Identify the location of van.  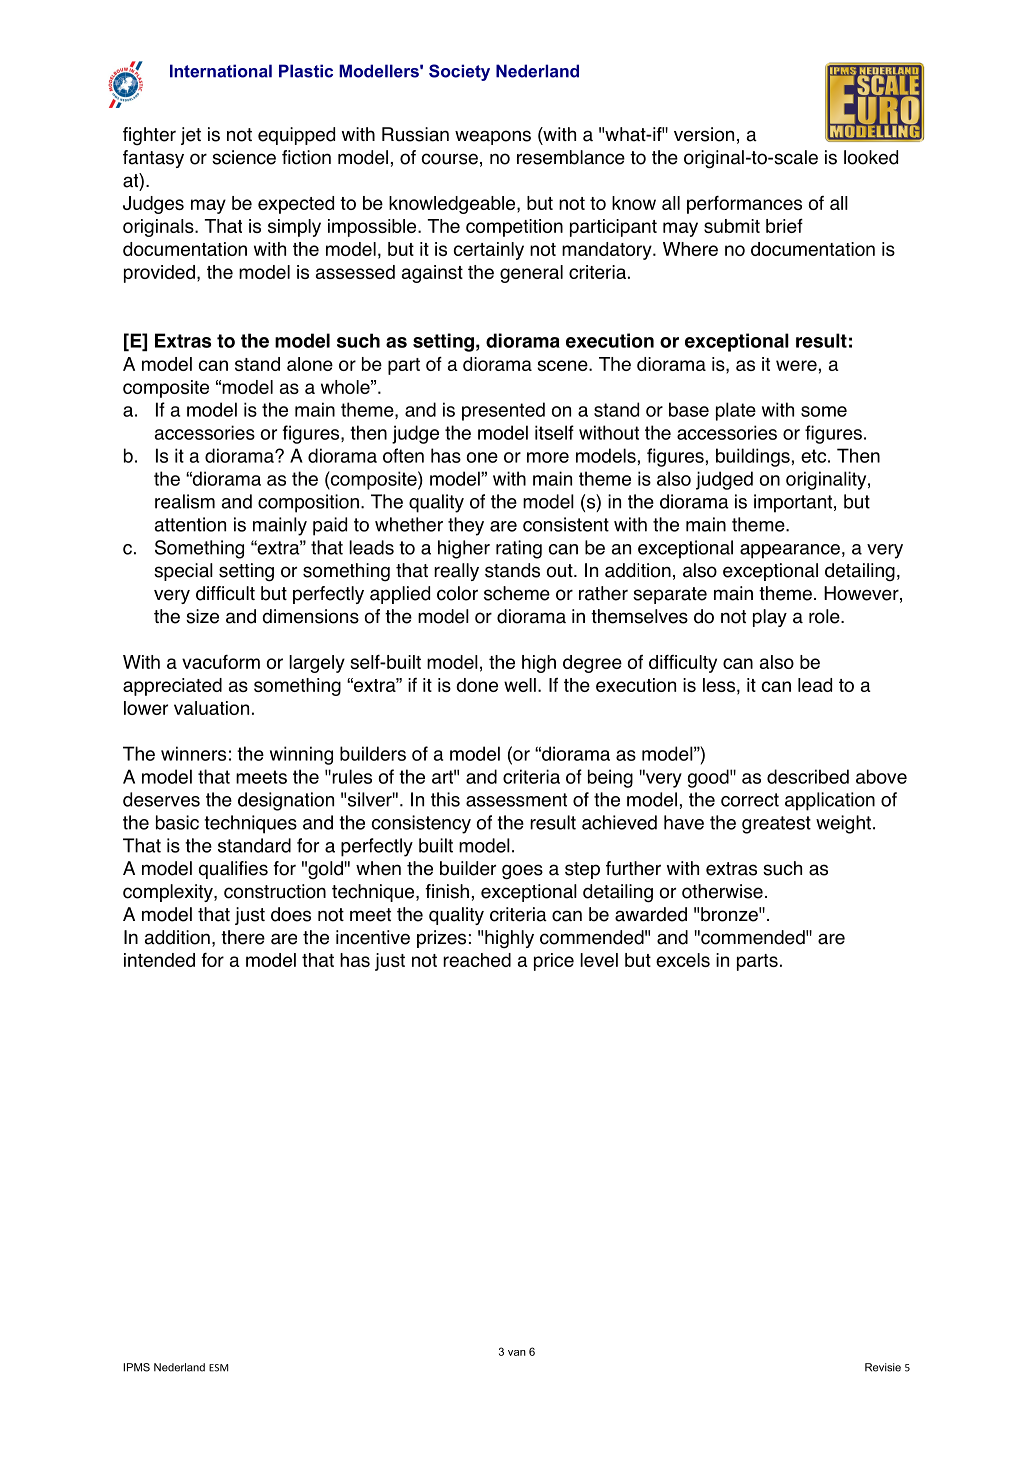
(517, 1353).
